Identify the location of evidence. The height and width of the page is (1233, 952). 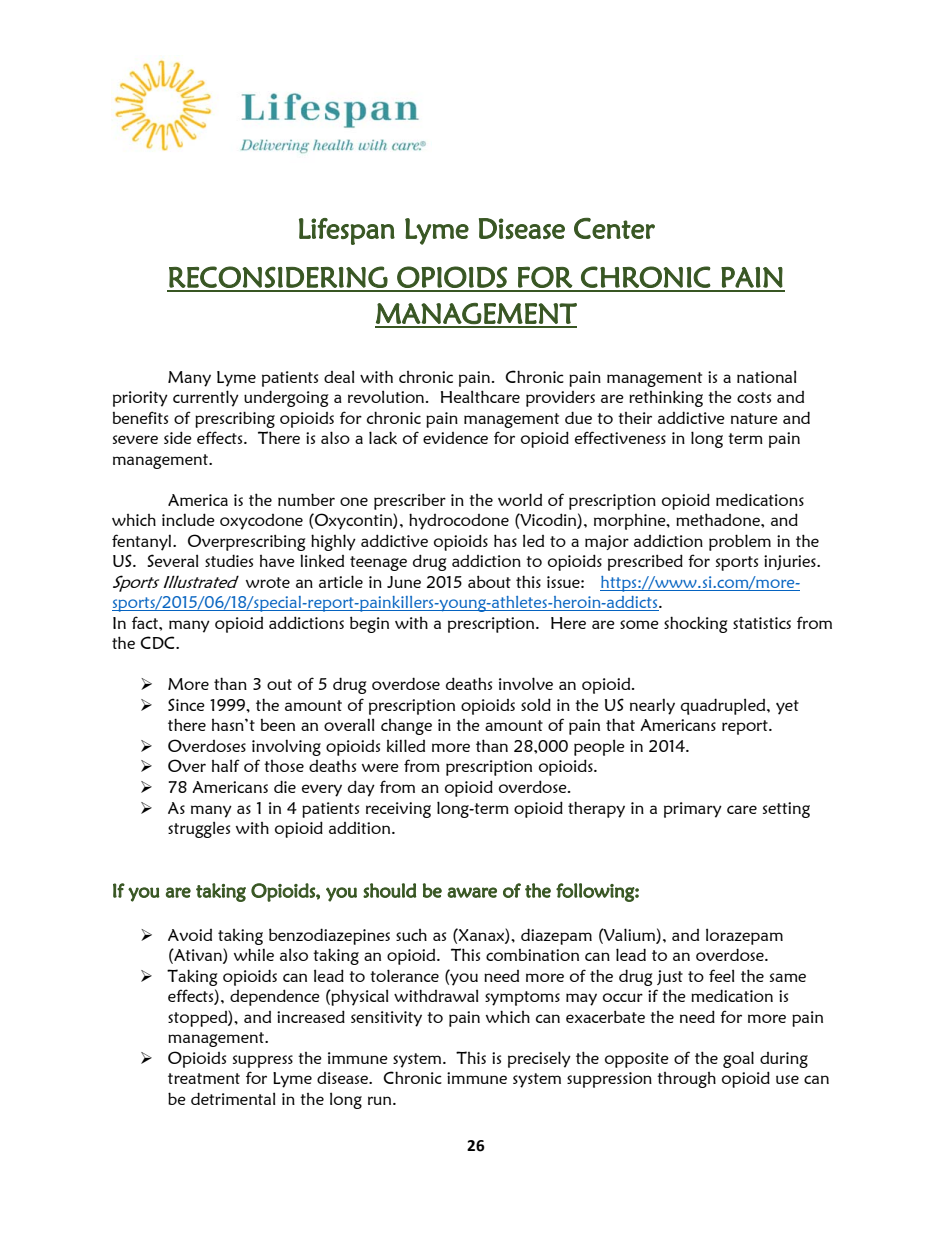
(455, 438).
